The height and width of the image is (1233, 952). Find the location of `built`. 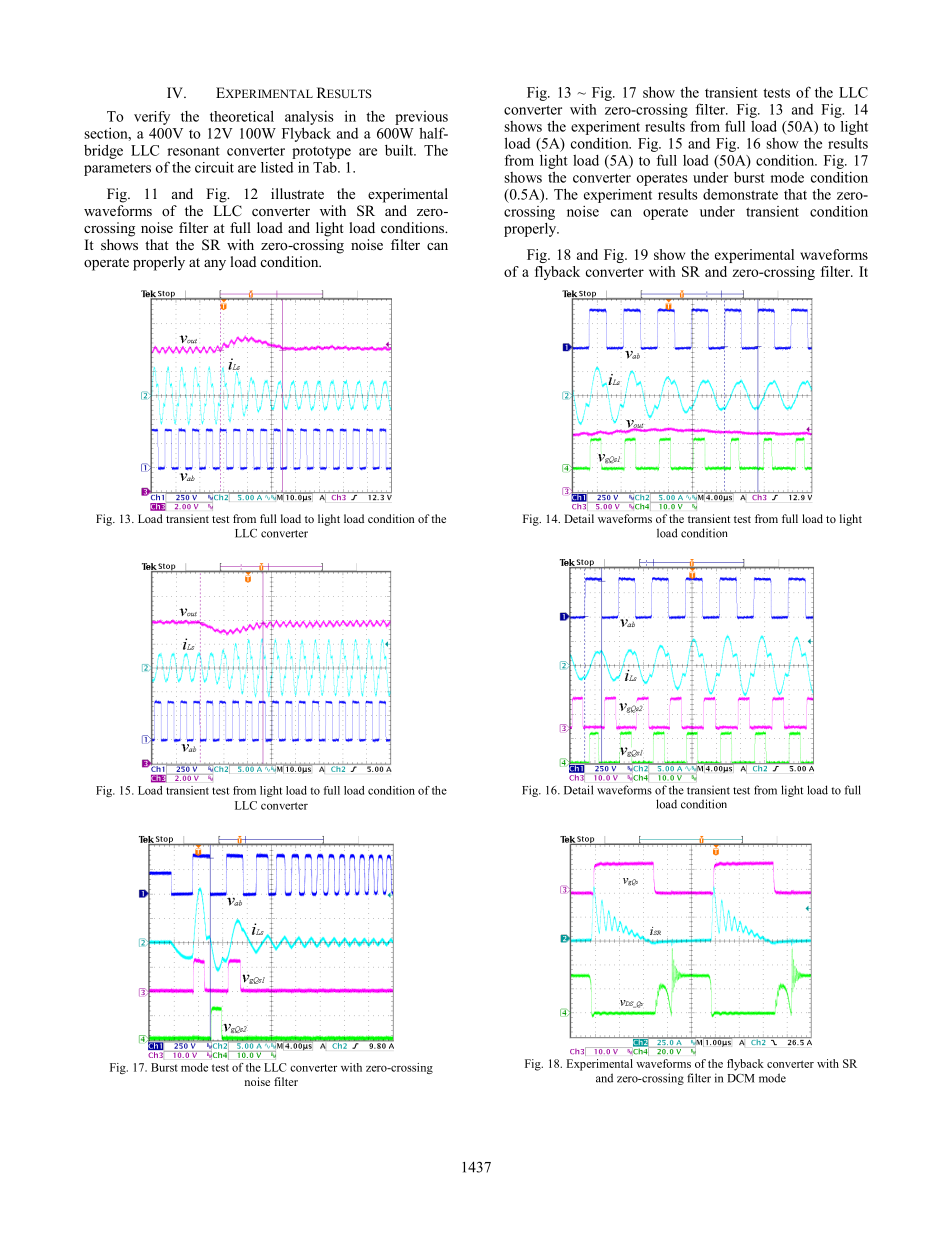

built is located at coordinates (400, 150).
